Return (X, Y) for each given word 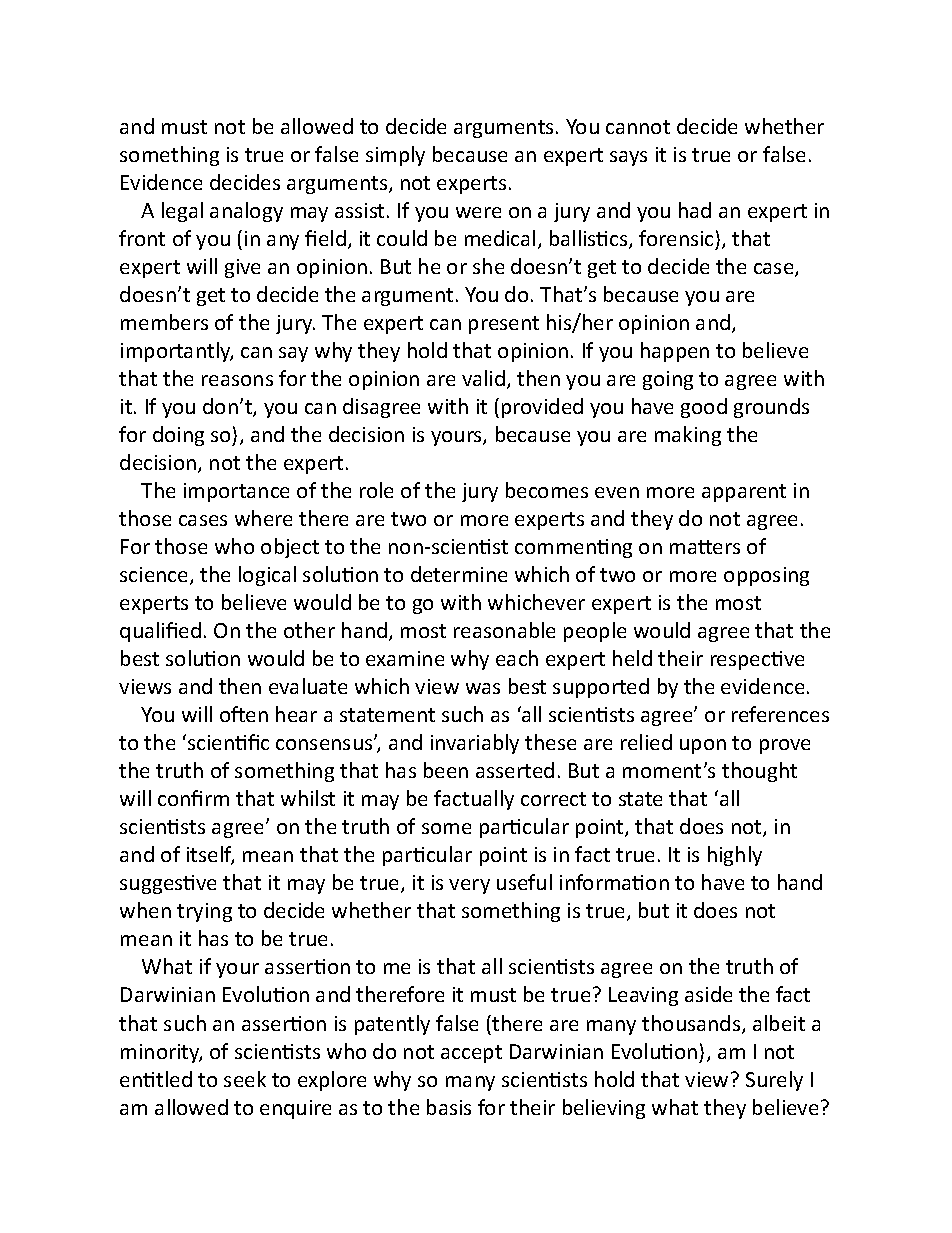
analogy (246, 212)
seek (245, 1079)
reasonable (504, 630)
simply (395, 156)
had (695, 210)
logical (267, 576)
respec (742, 662)
